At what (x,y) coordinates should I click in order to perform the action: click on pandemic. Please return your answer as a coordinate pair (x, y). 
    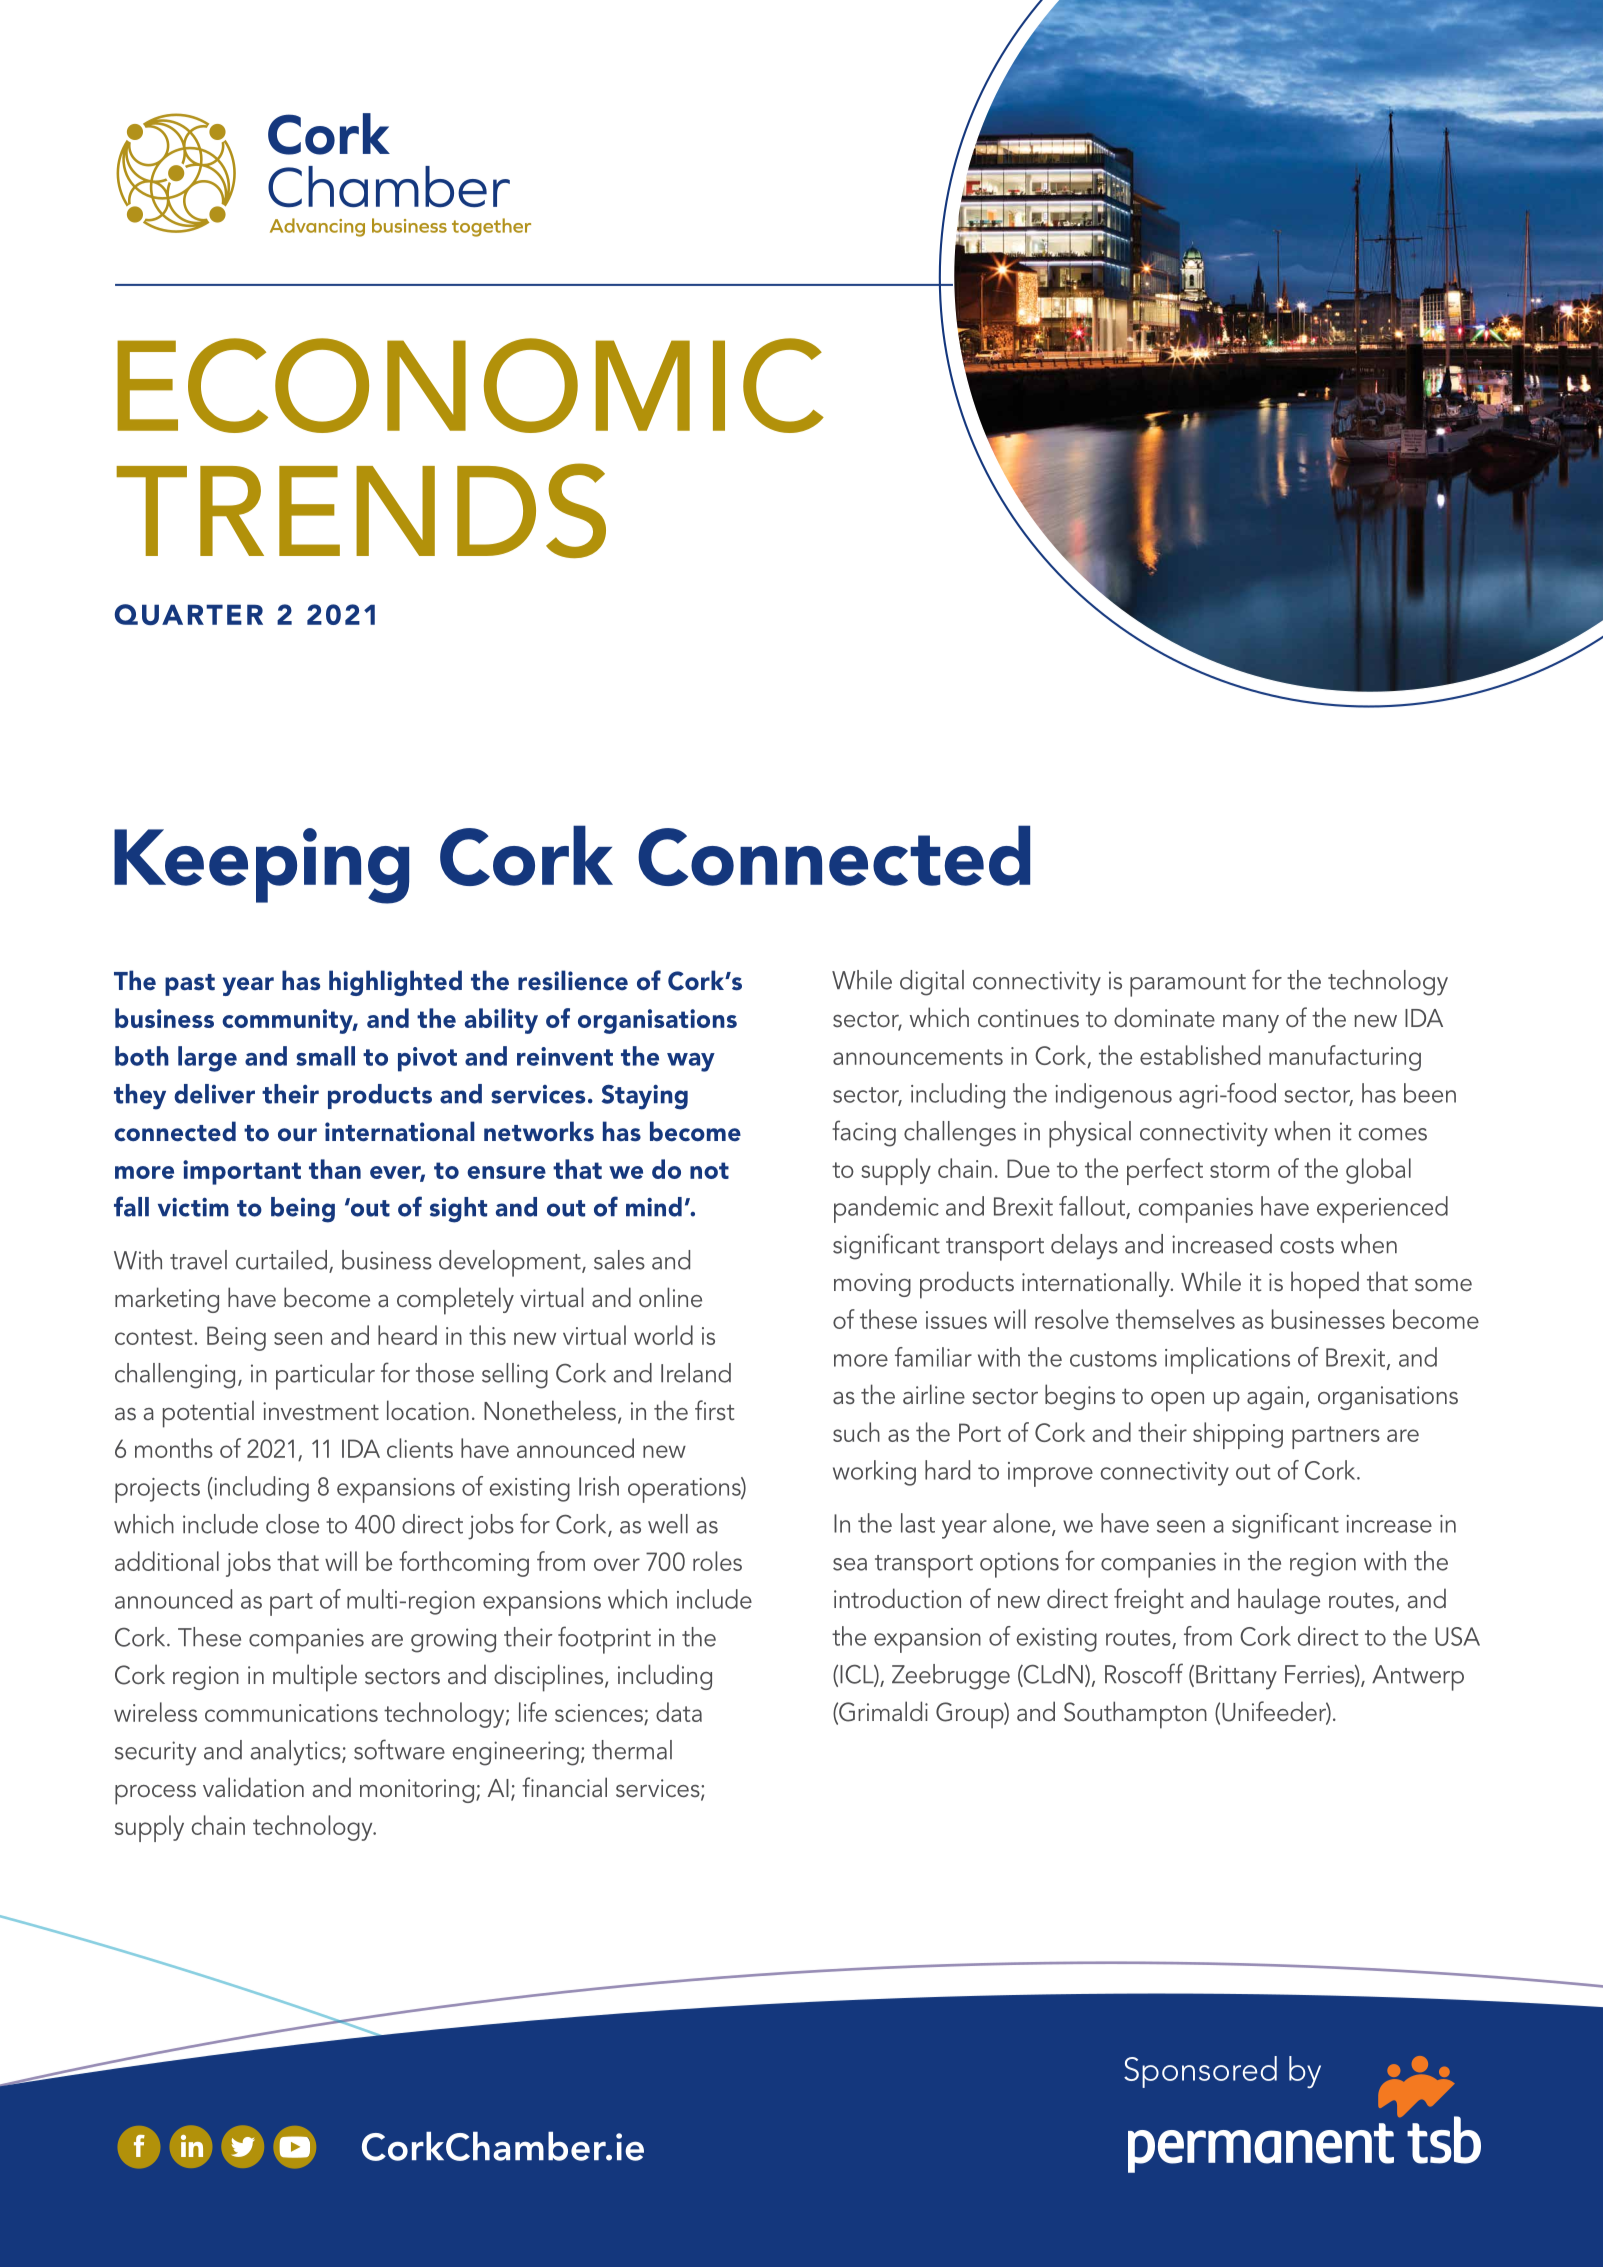
    Looking at the image, I should click on (886, 1209).
